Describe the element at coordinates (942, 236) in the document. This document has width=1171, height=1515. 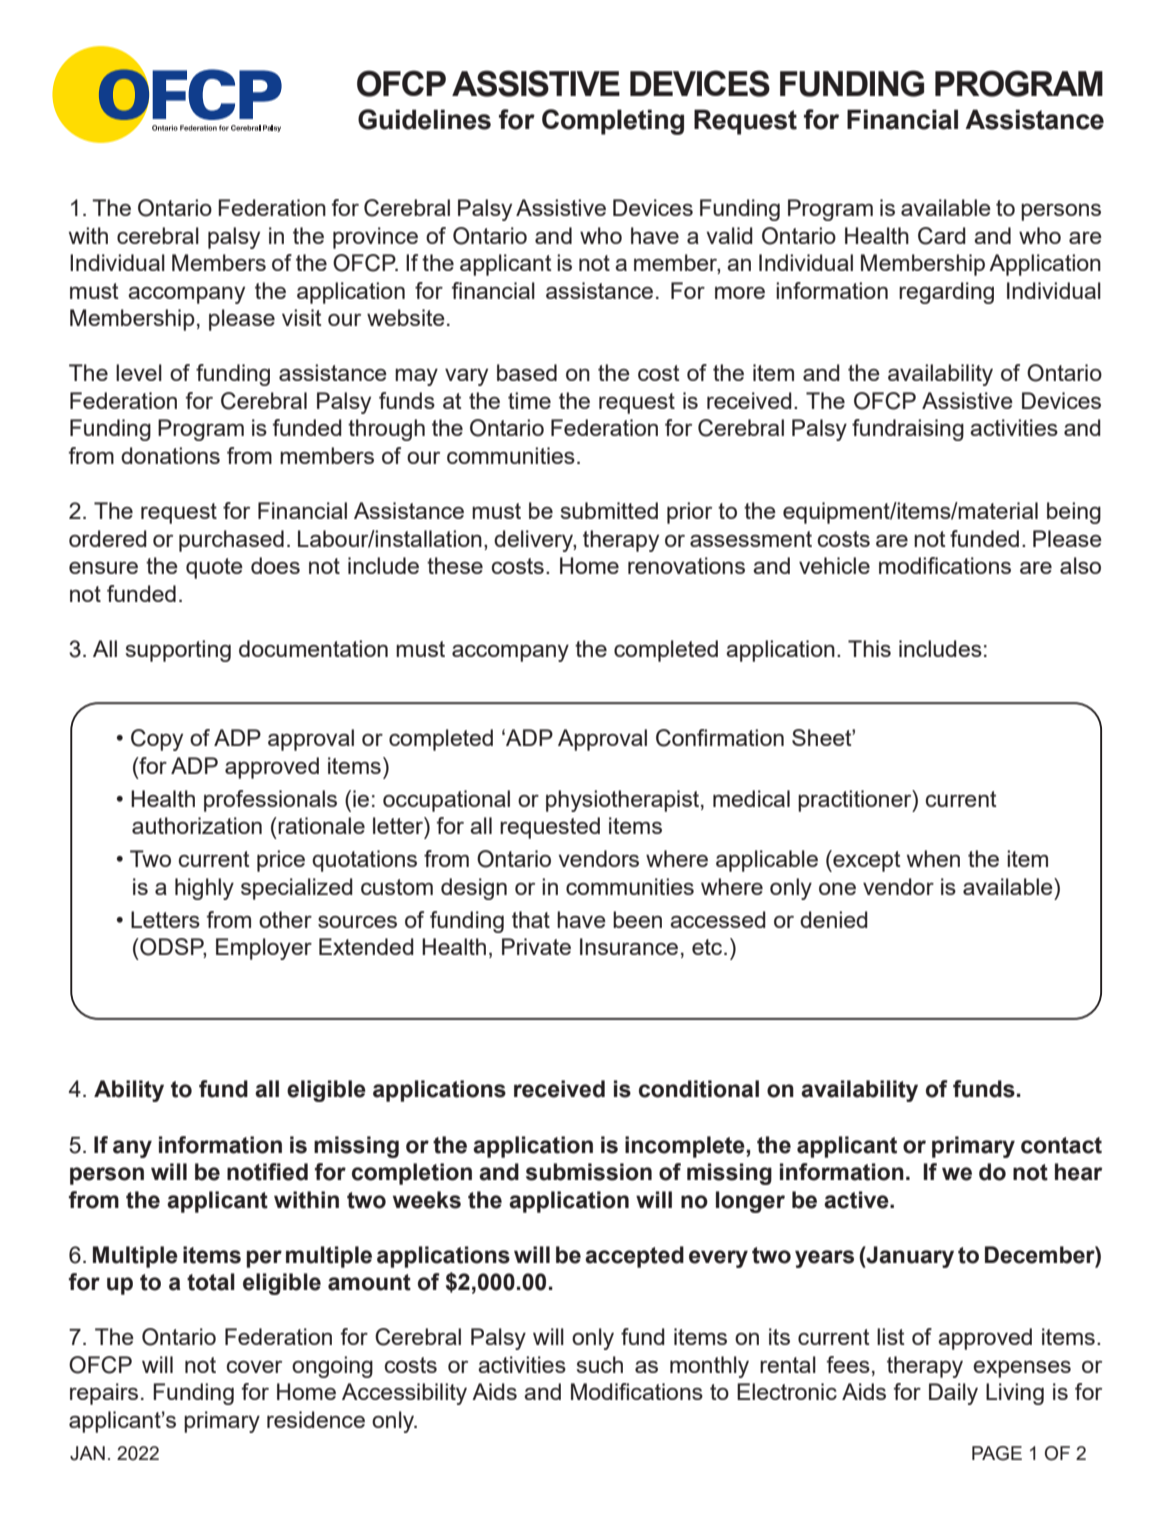
I see `Card` at that location.
